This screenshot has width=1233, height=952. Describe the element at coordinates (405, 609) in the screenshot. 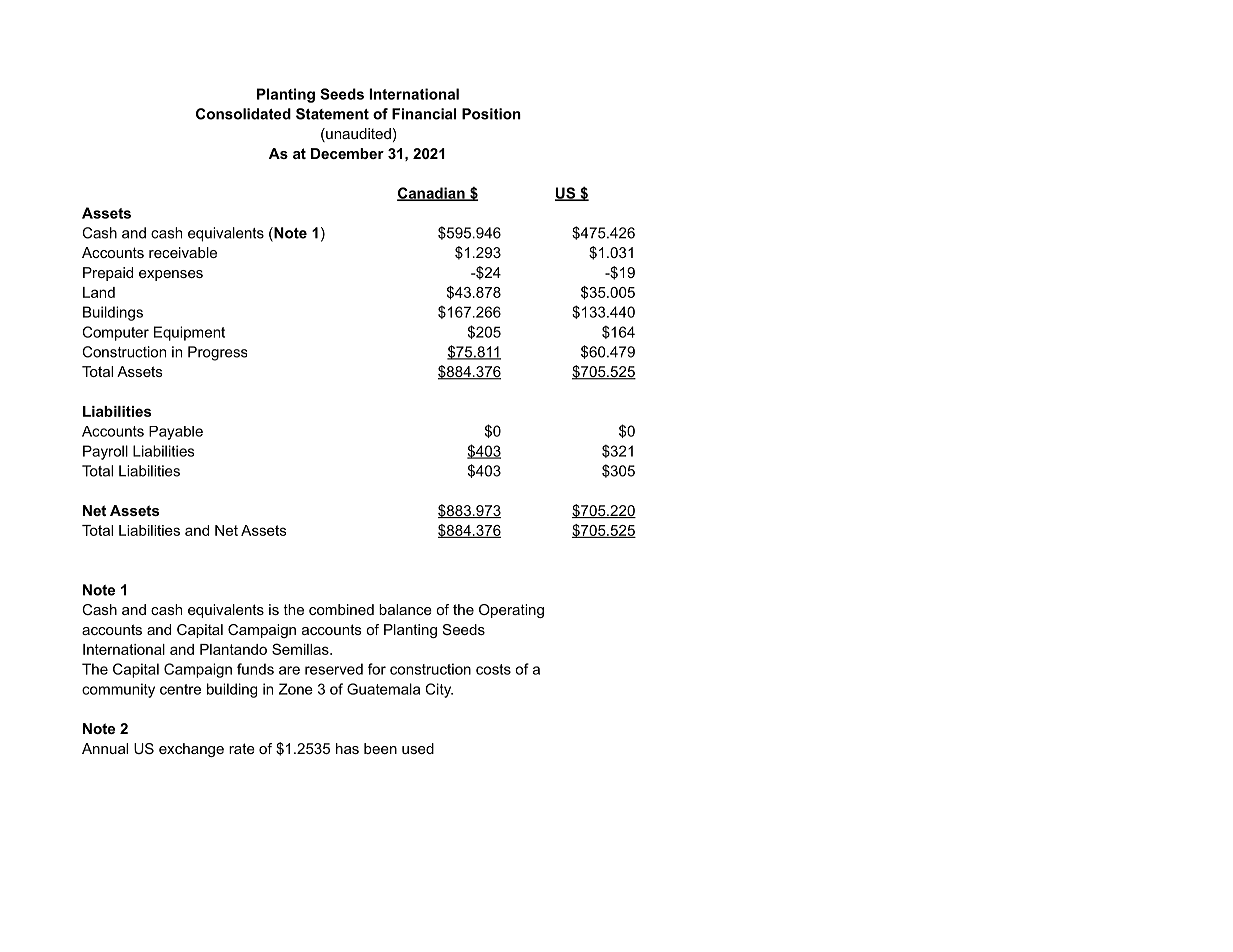

I see `balance` at that location.
